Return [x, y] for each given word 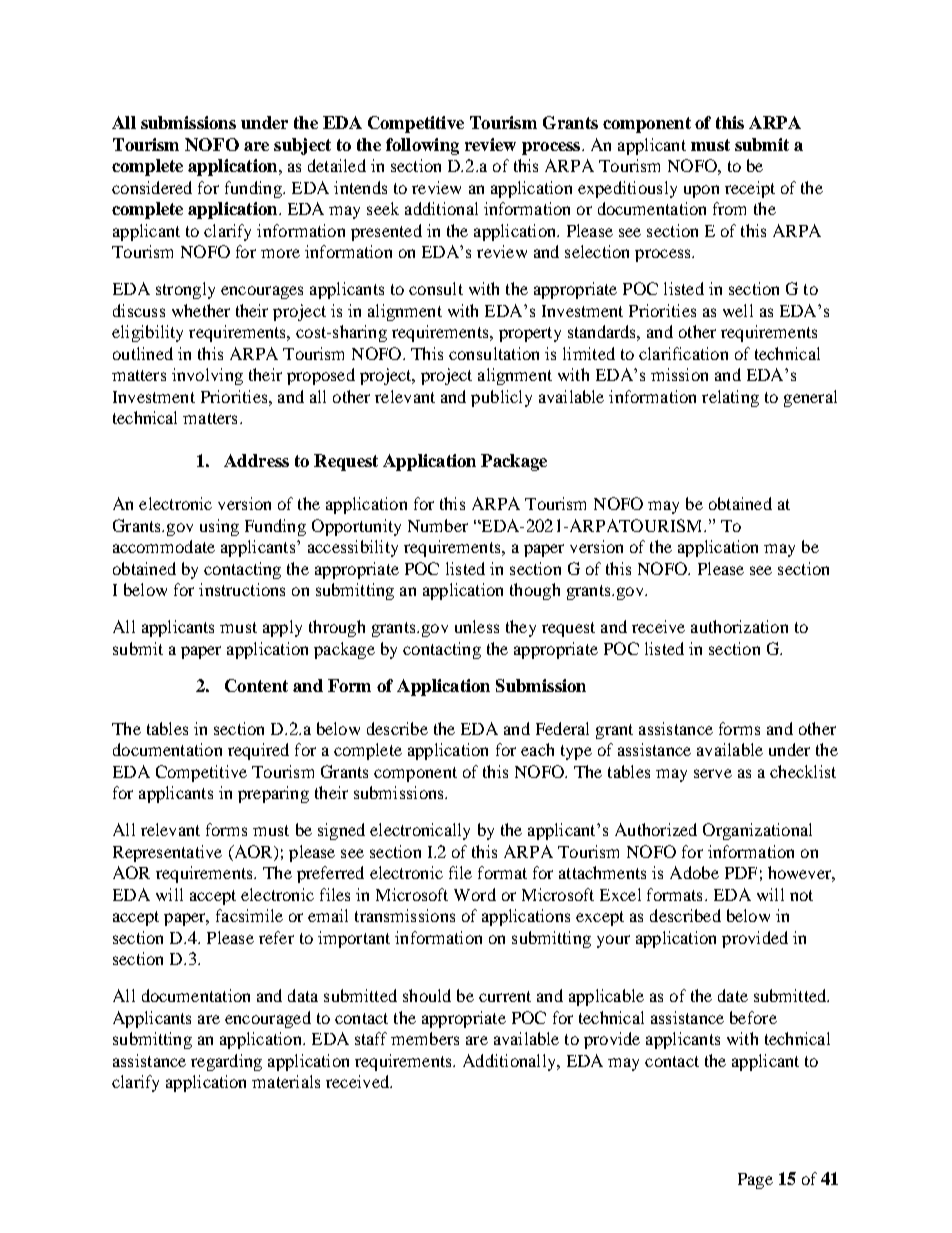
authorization [739, 626]
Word [475, 894]
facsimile [249, 915]
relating [730, 398]
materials [286, 1081]
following [422, 146]
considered [152, 187]
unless [477, 626]
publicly [501, 398]
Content [256, 685]
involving [207, 376]
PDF [741, 873]
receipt [750, 189]
